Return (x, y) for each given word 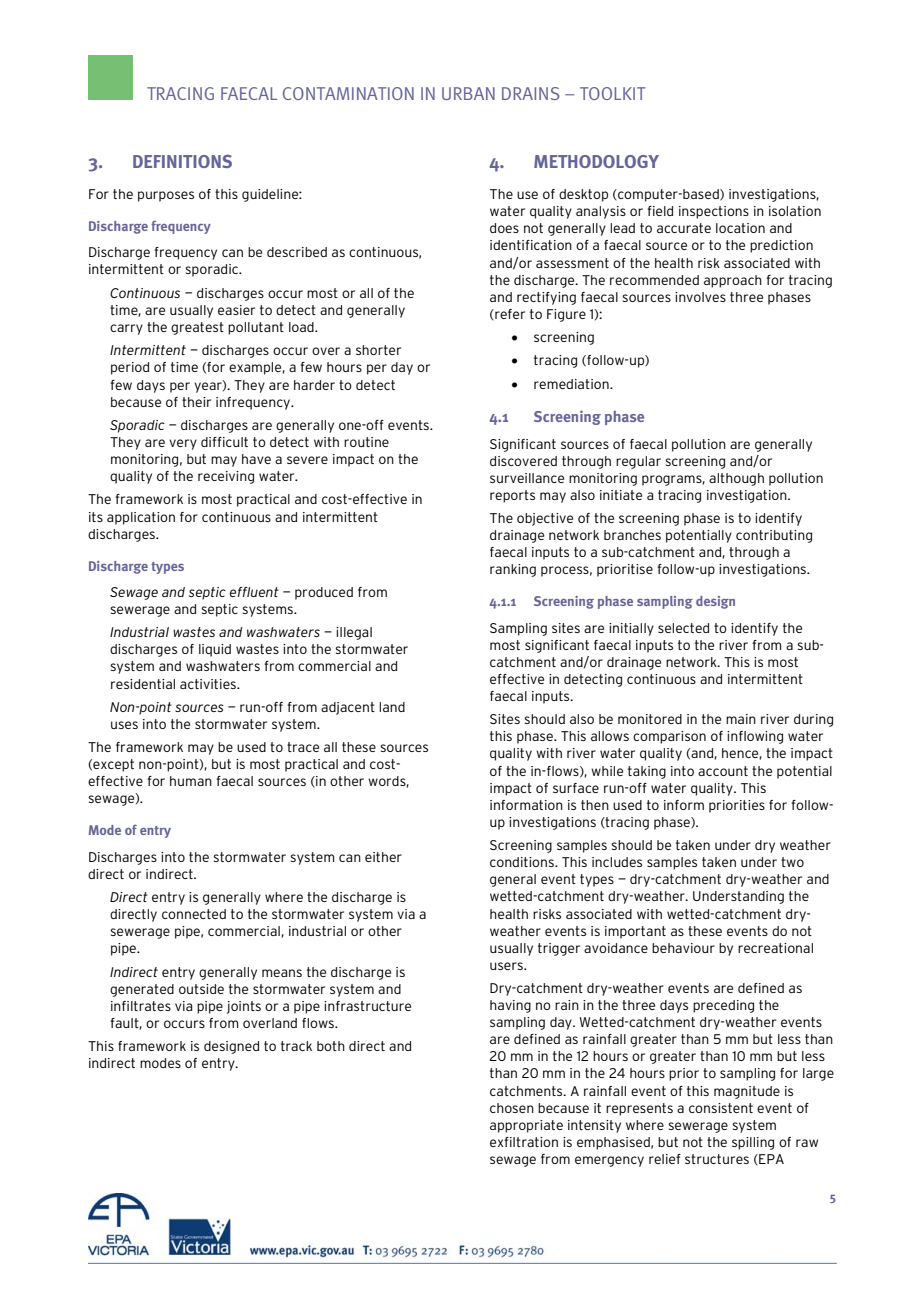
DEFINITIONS (182, 161)
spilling (753, 1143)
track (296, 1046)
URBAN (468, 93)
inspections (714, 212)
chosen (512, 1108)
